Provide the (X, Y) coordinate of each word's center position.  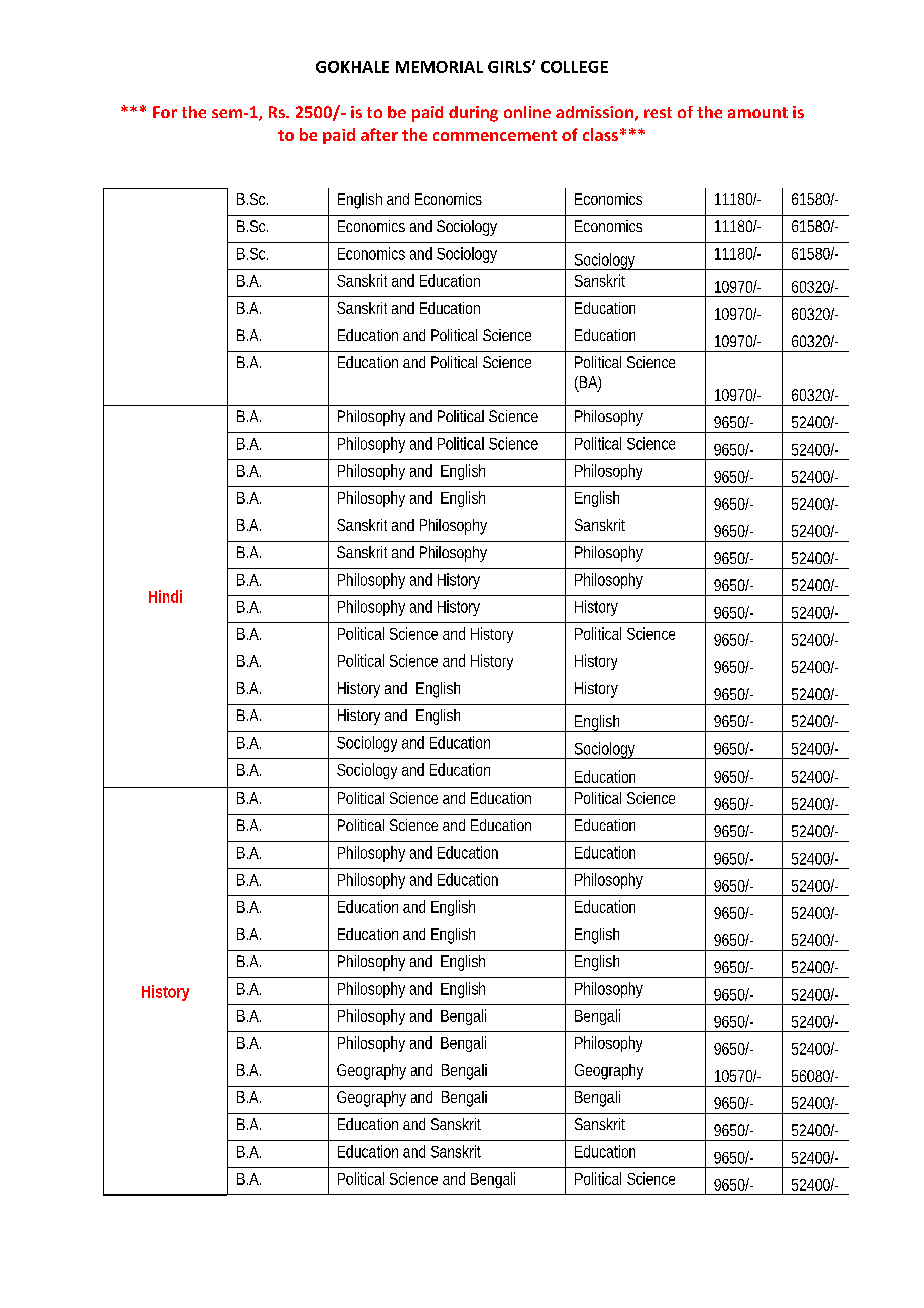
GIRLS (510, 67)
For (165, 112)
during (473, 114)
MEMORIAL (439, 67)
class (600, 134)
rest (658, 112)
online (527, 112)
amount (758, 112)
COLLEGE (574, 67)
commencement (495, 135)
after (379, 134)
